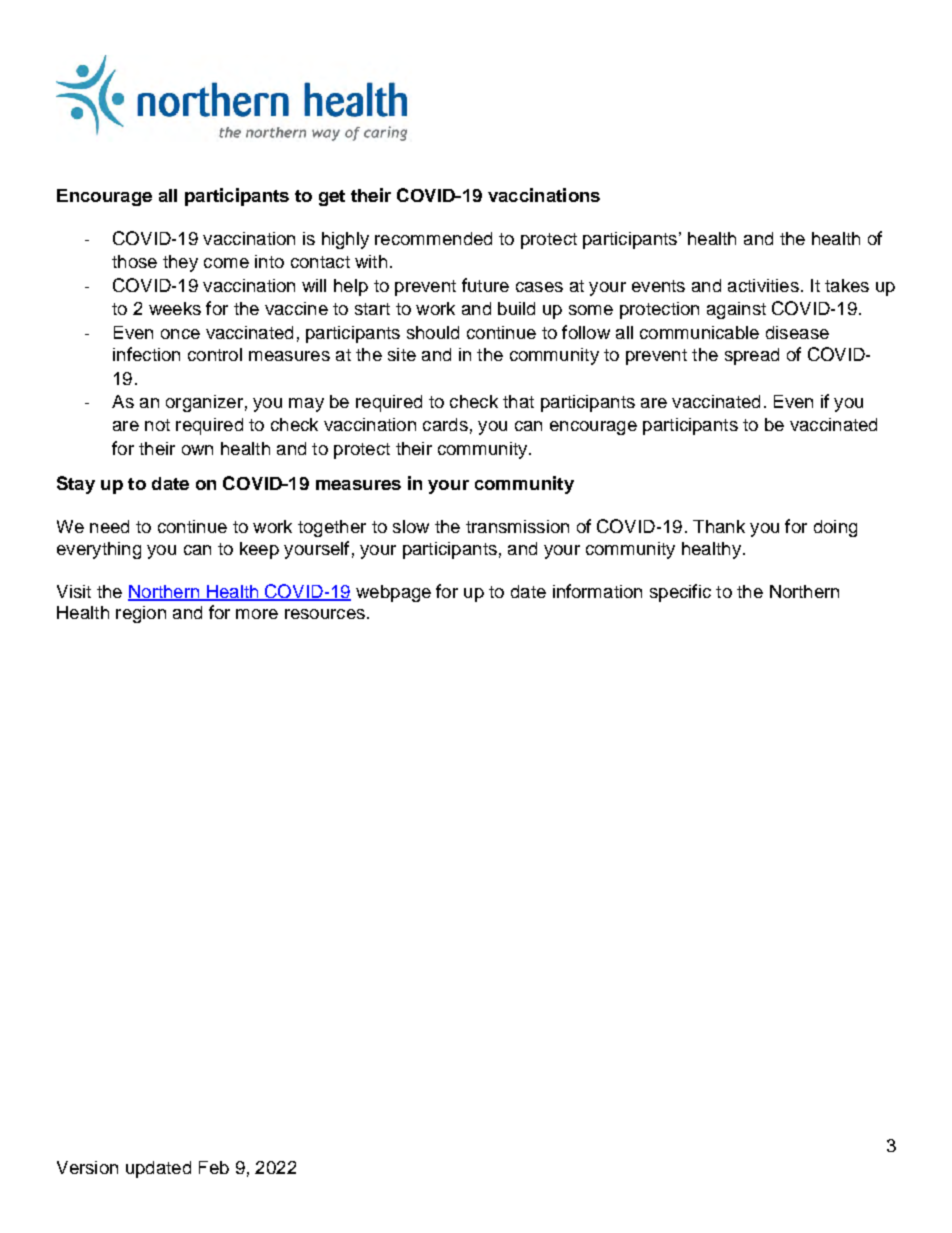 The image size is (952, 1233). I want to click on resources, so click(325, 614).
